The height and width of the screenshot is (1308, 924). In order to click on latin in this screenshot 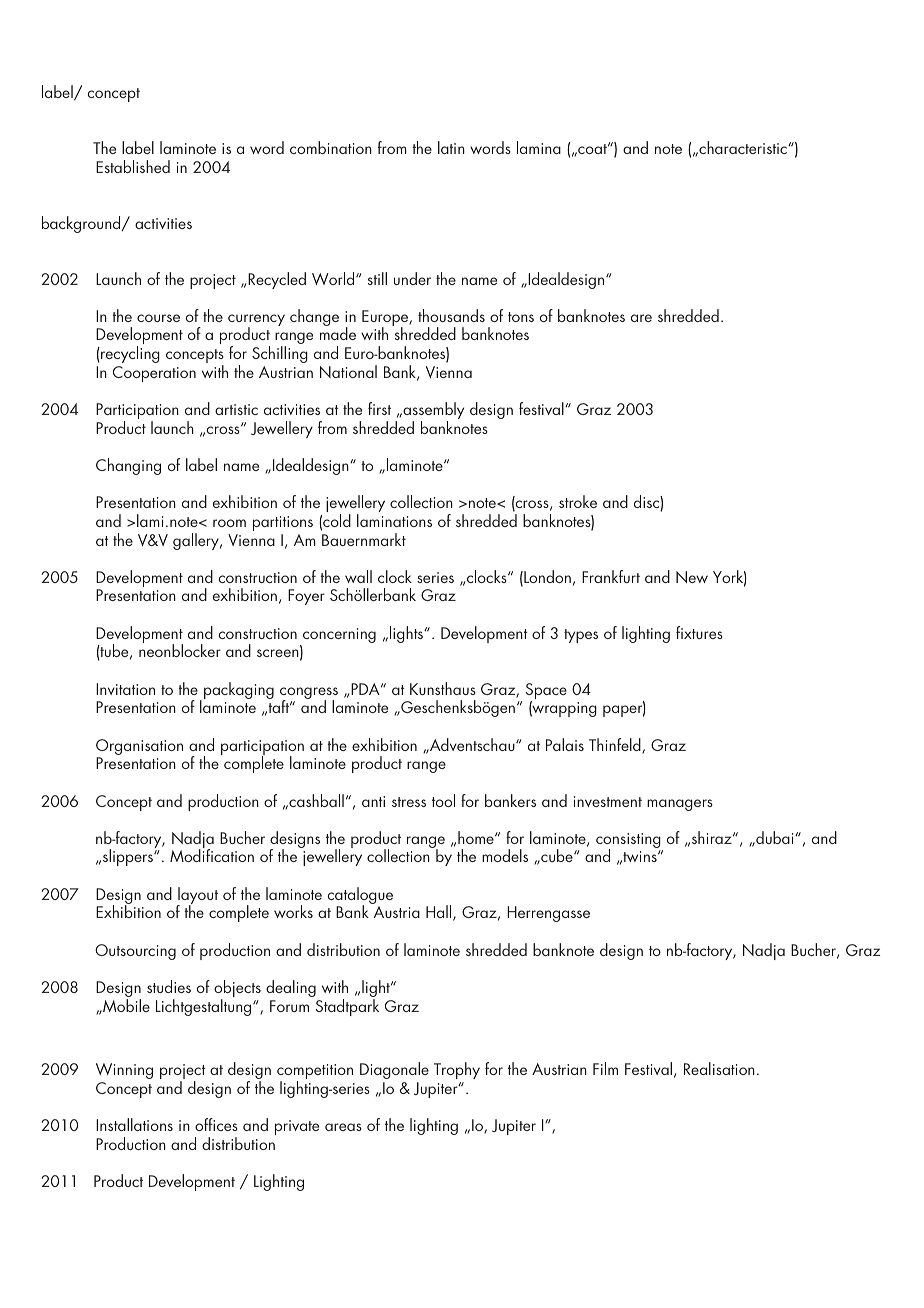, I will do `click(451, 147)`.
